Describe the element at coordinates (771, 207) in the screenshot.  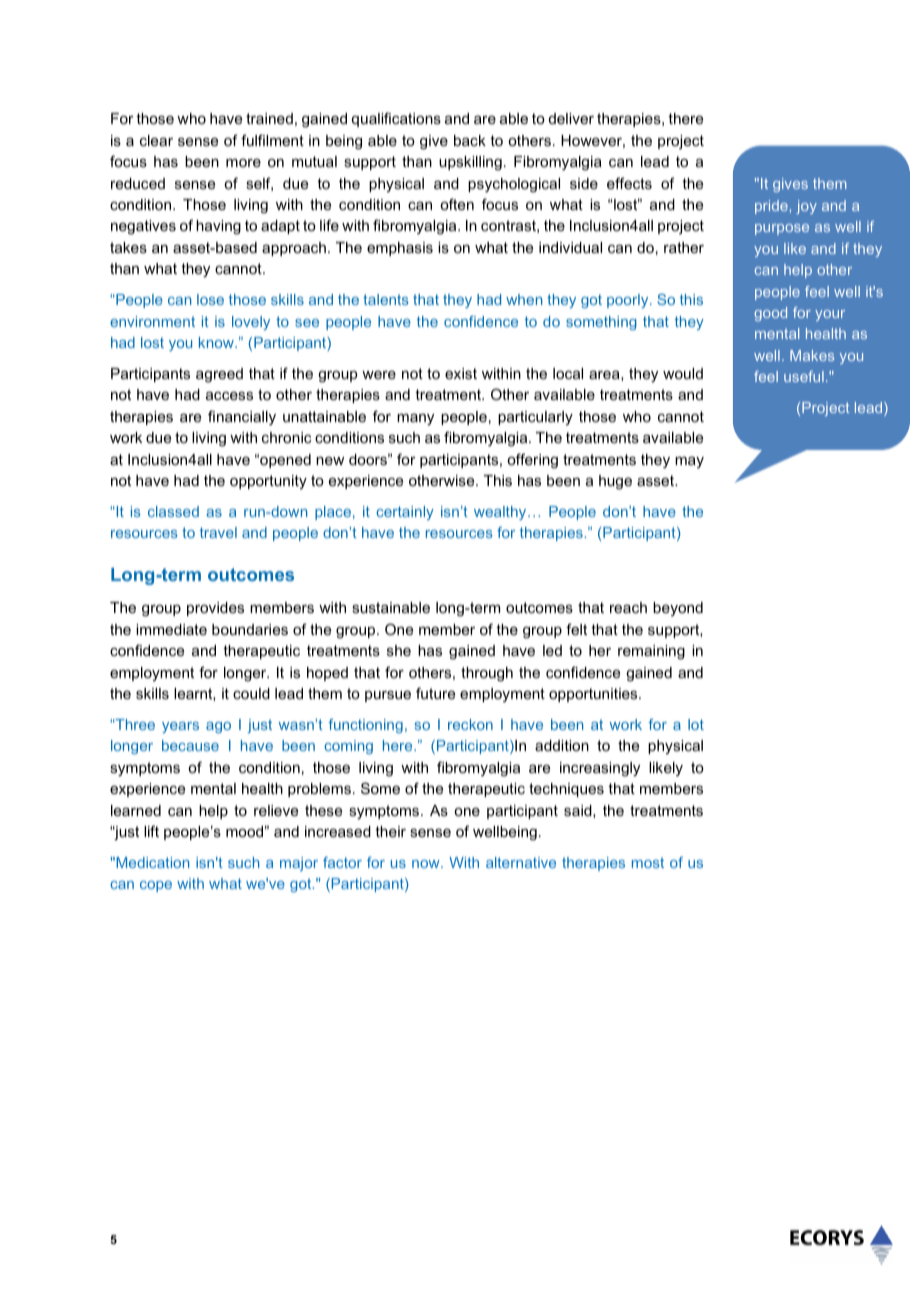
I see `pride` at that location.
